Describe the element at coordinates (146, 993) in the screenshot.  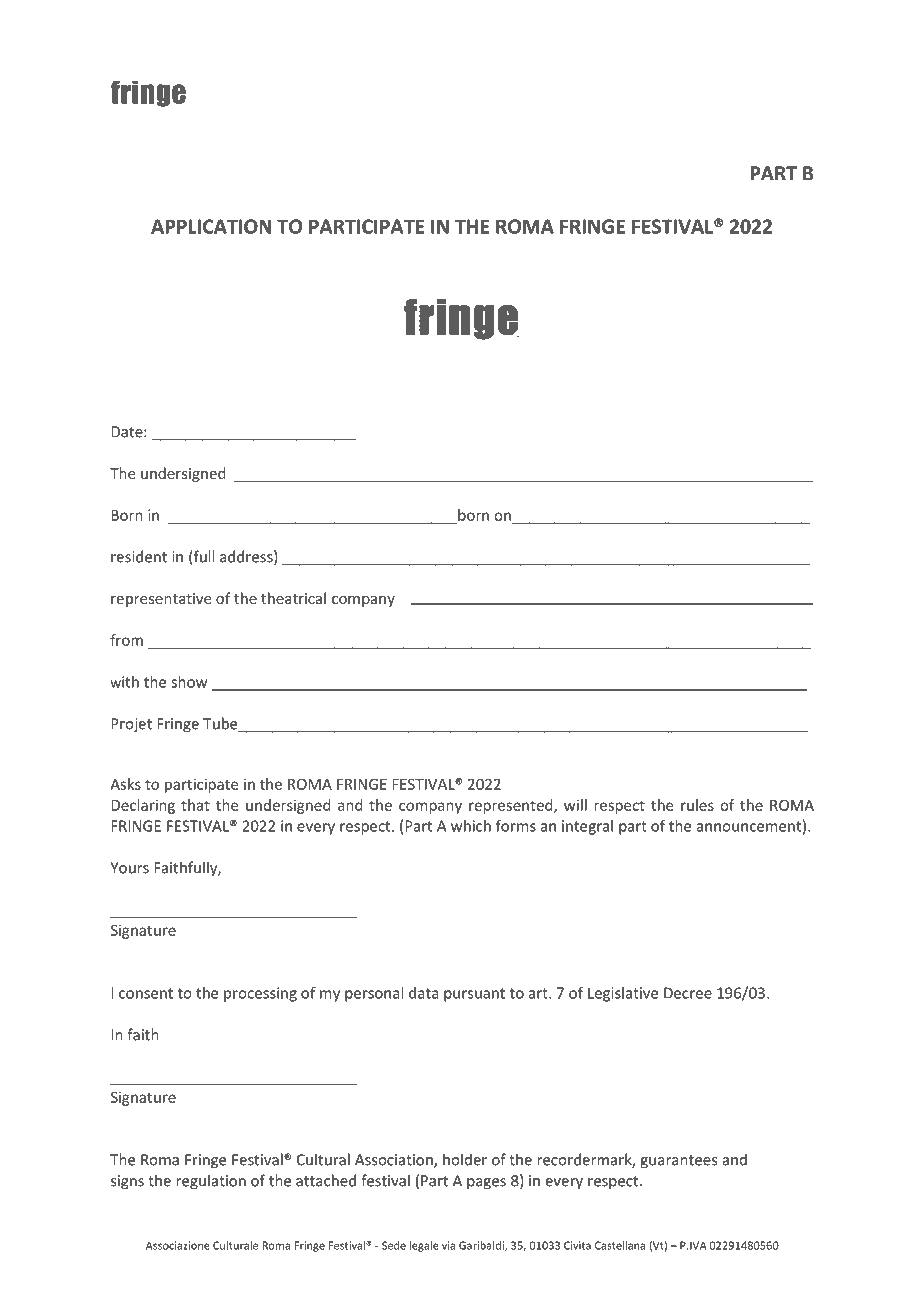
I see `consent` at that location.
